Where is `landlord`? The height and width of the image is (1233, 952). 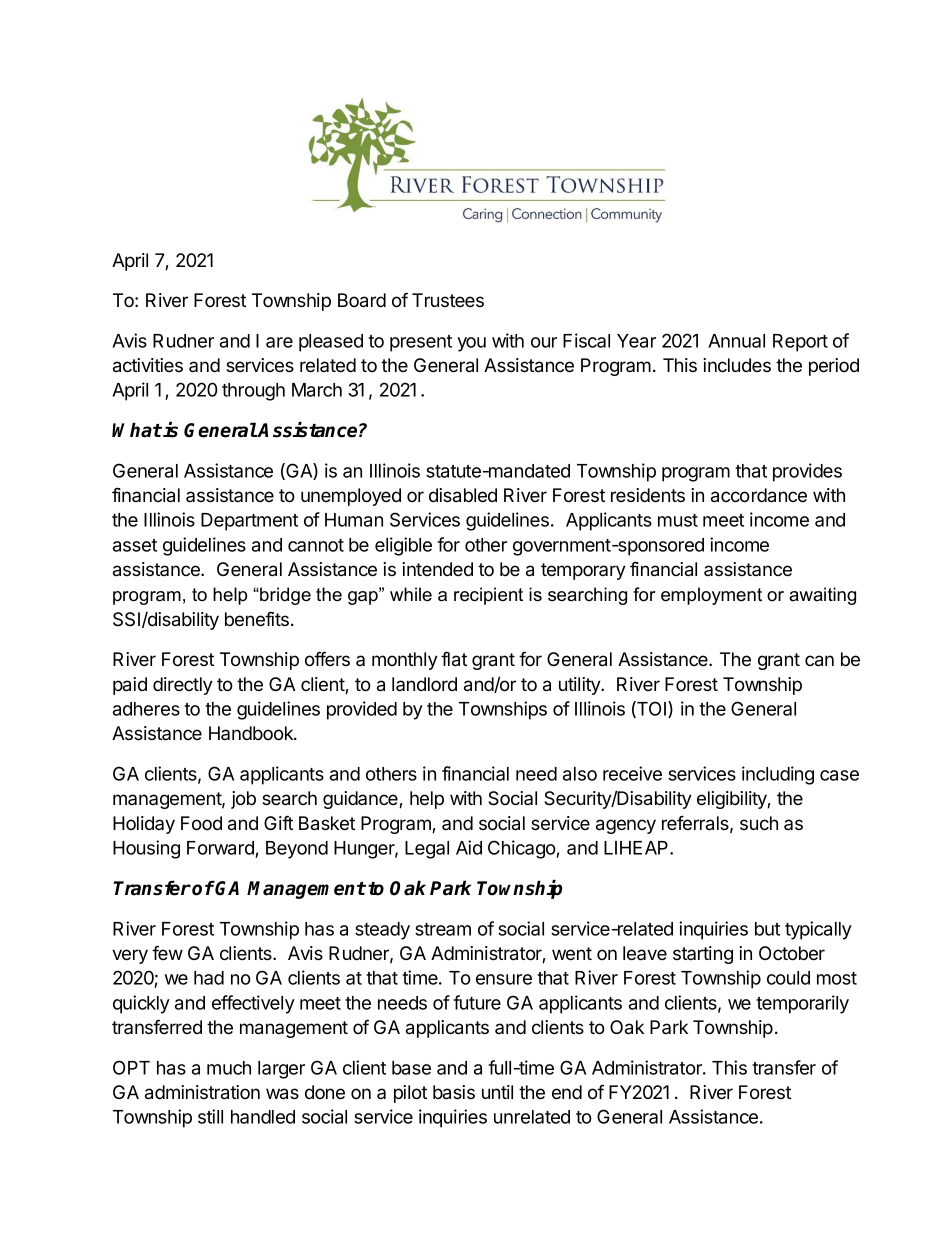
landlord is located at coordinates (424, 684).
